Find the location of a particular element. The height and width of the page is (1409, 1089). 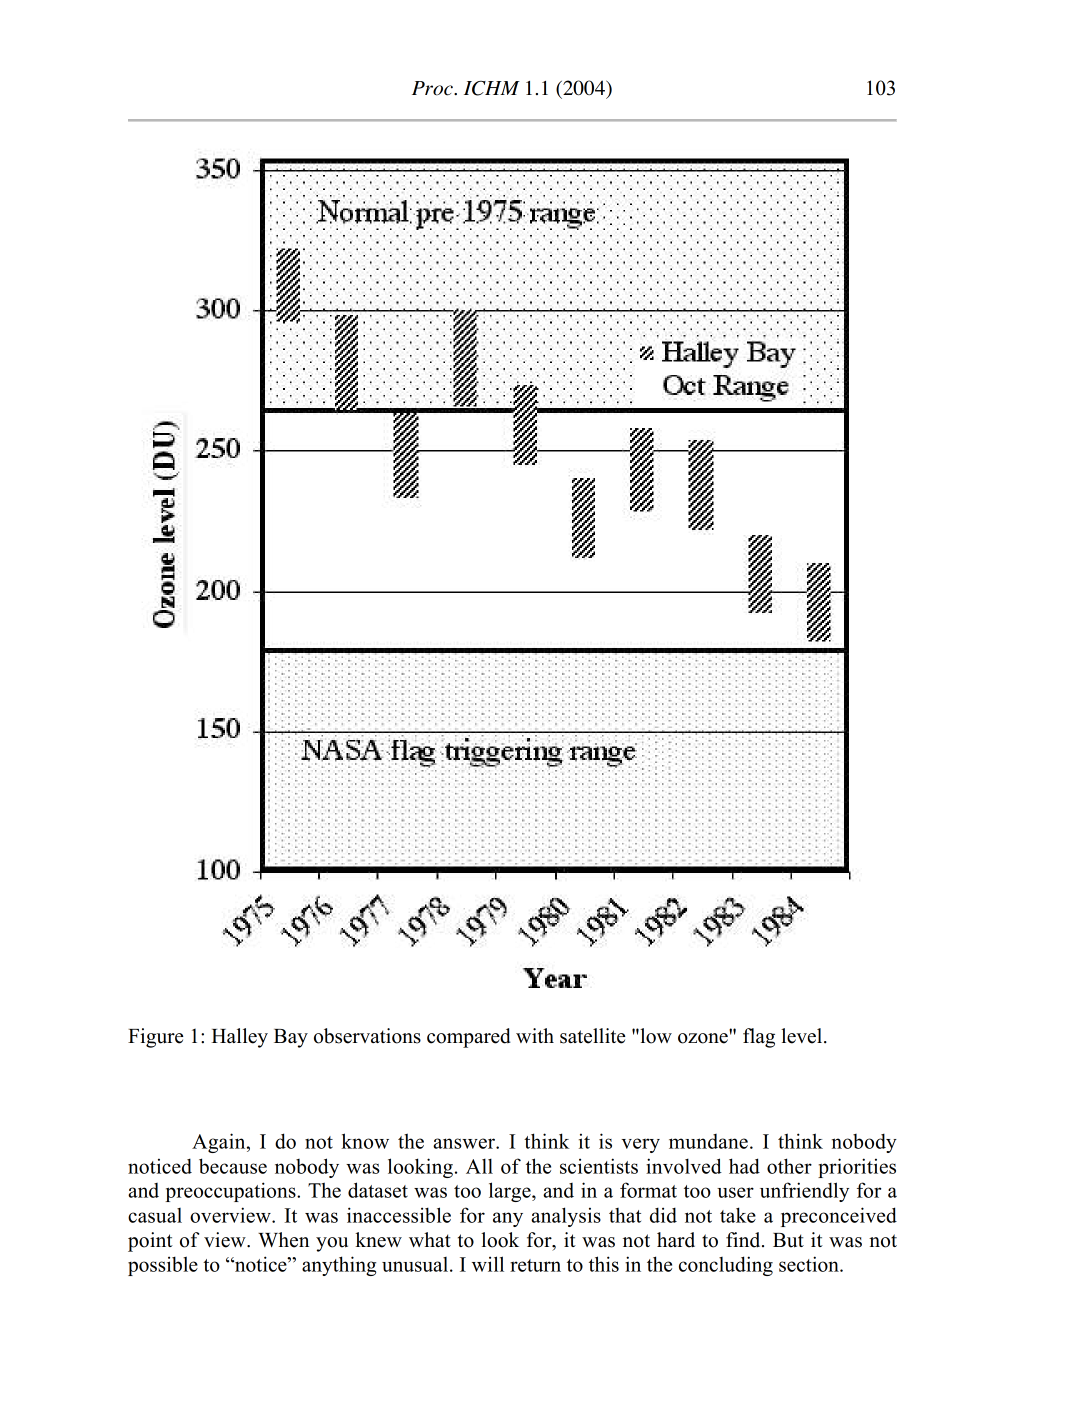

flag is located at coordinates (759, 1038).
